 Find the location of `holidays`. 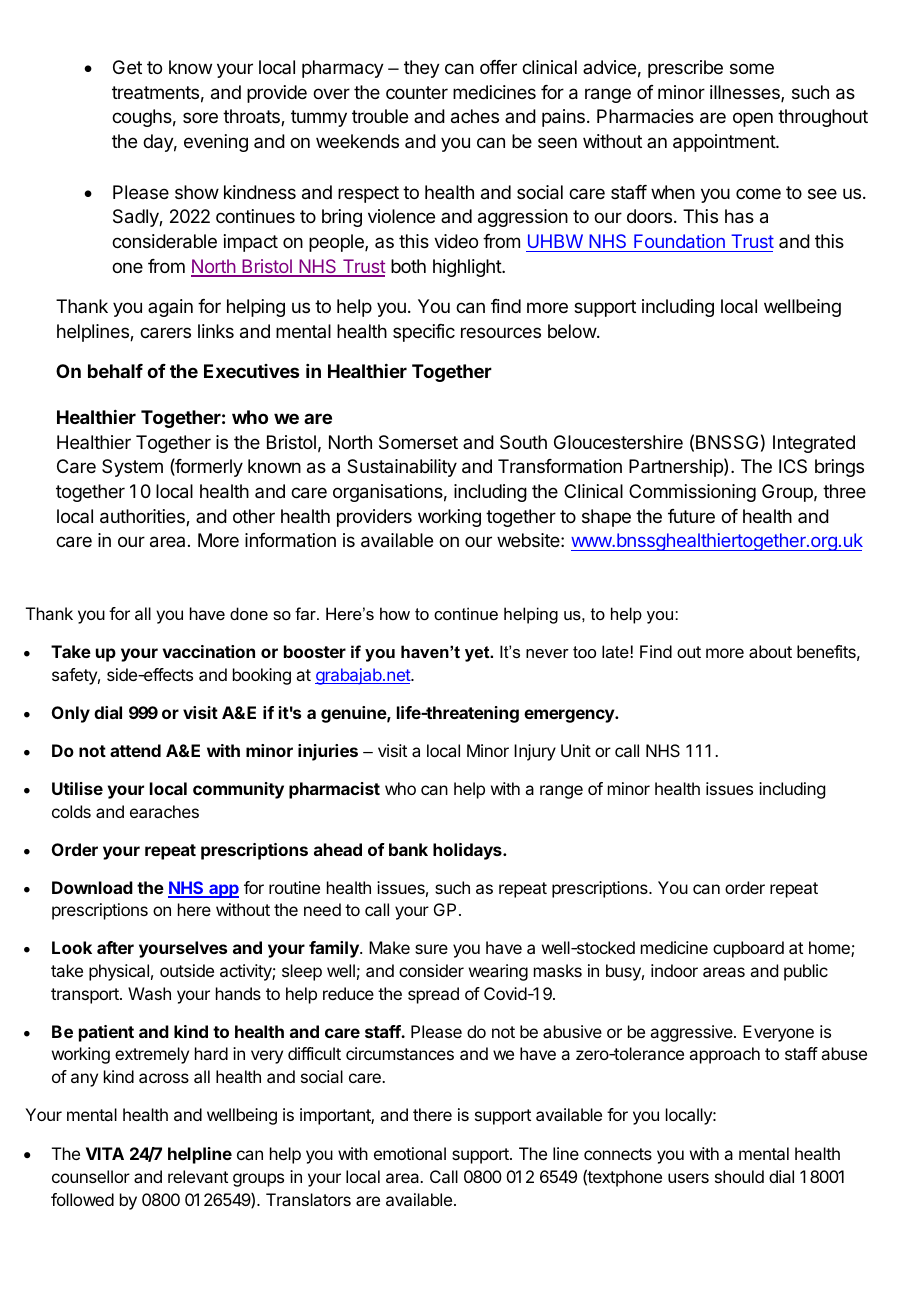

holidays is located at coordinates (468, 851).
